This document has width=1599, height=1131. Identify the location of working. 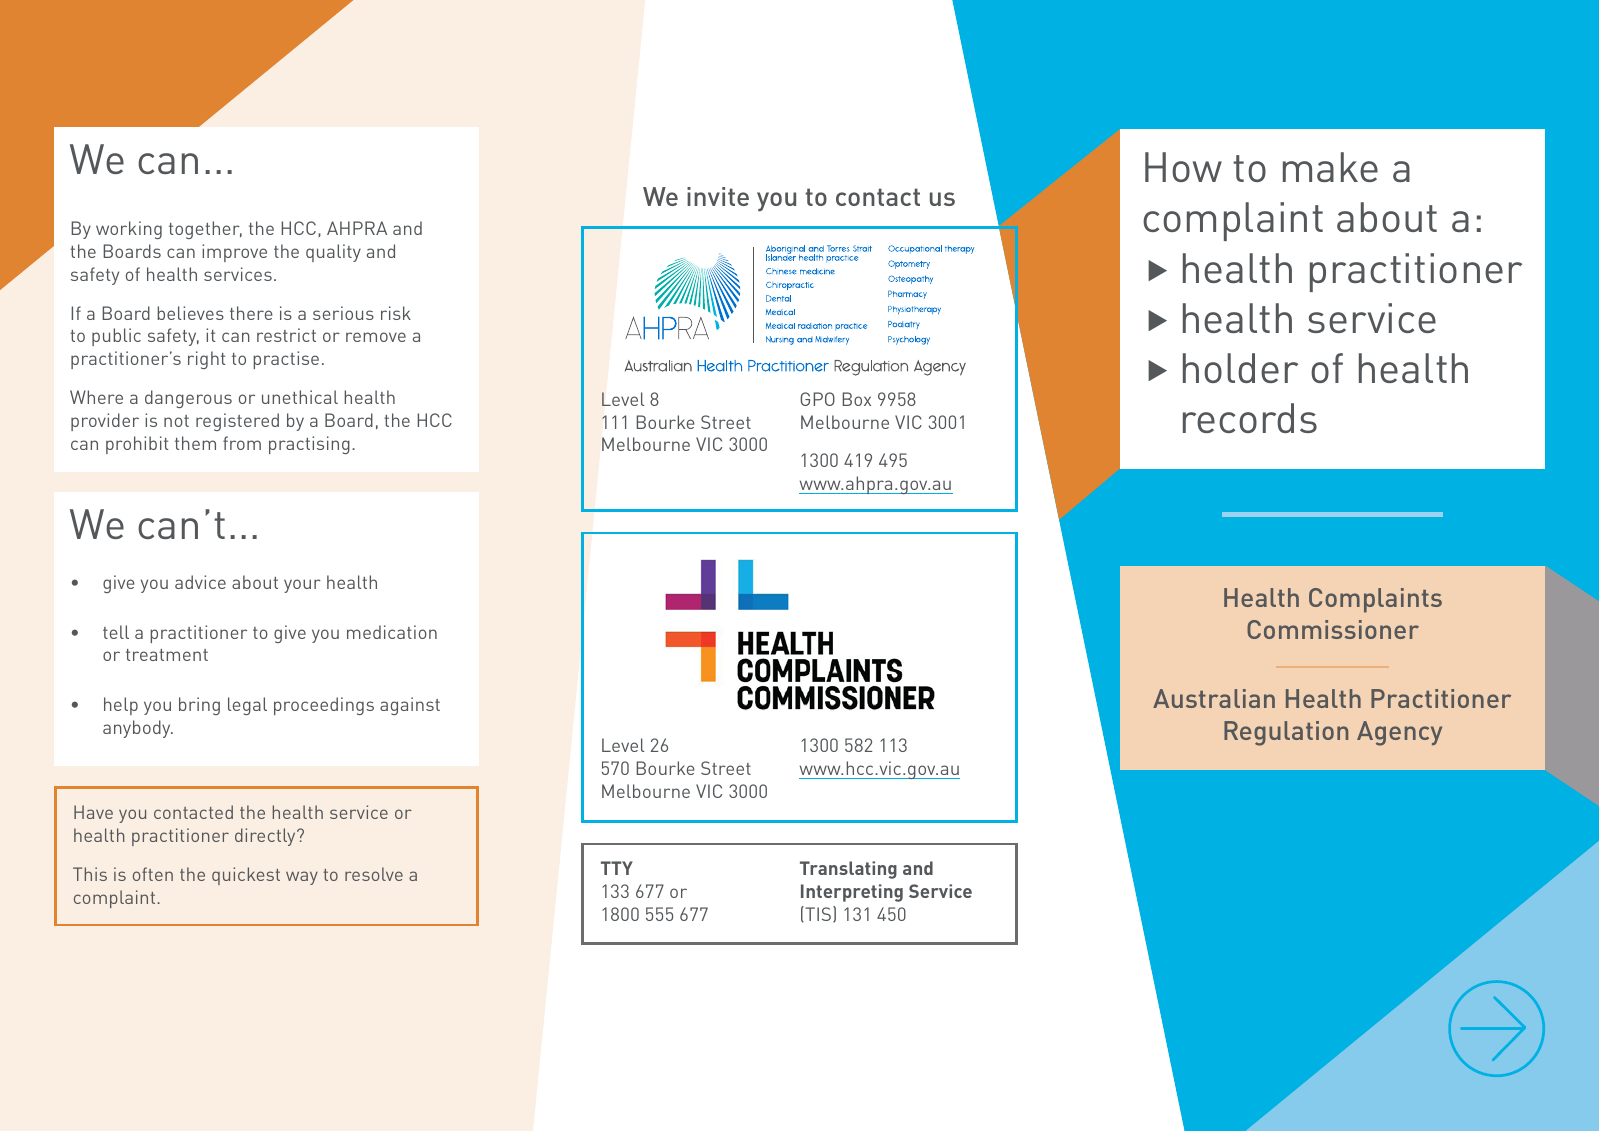
(129, 230).
